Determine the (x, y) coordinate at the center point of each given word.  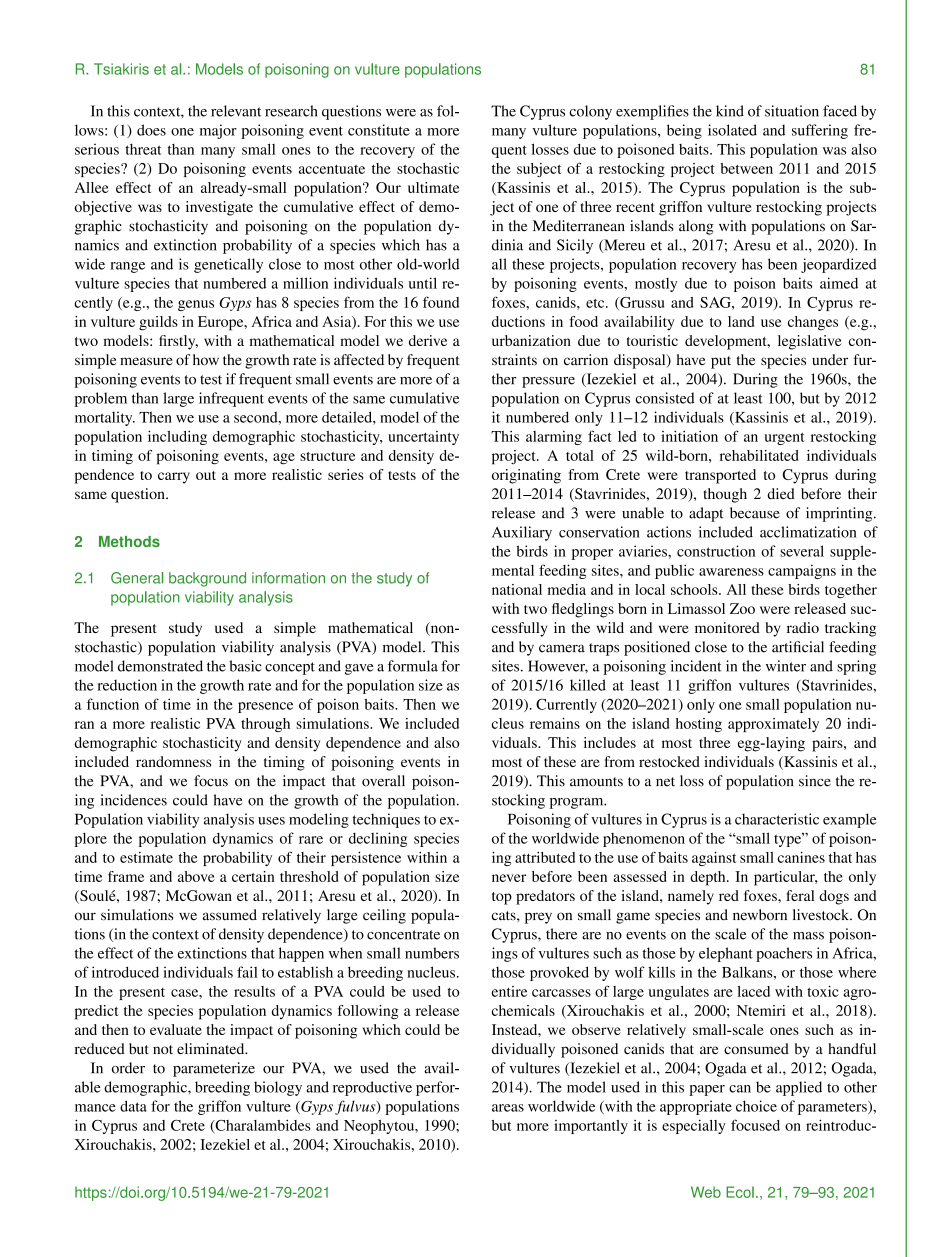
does (151, 130)
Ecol (740, 1192)
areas (508, 1108)
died (781, 493)
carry (174, 478)
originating (526, 476)
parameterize (214, 1069)
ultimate (433, 187)
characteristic (777, 819)
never (509, 878)
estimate (146, 857)
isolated (732, 130)
